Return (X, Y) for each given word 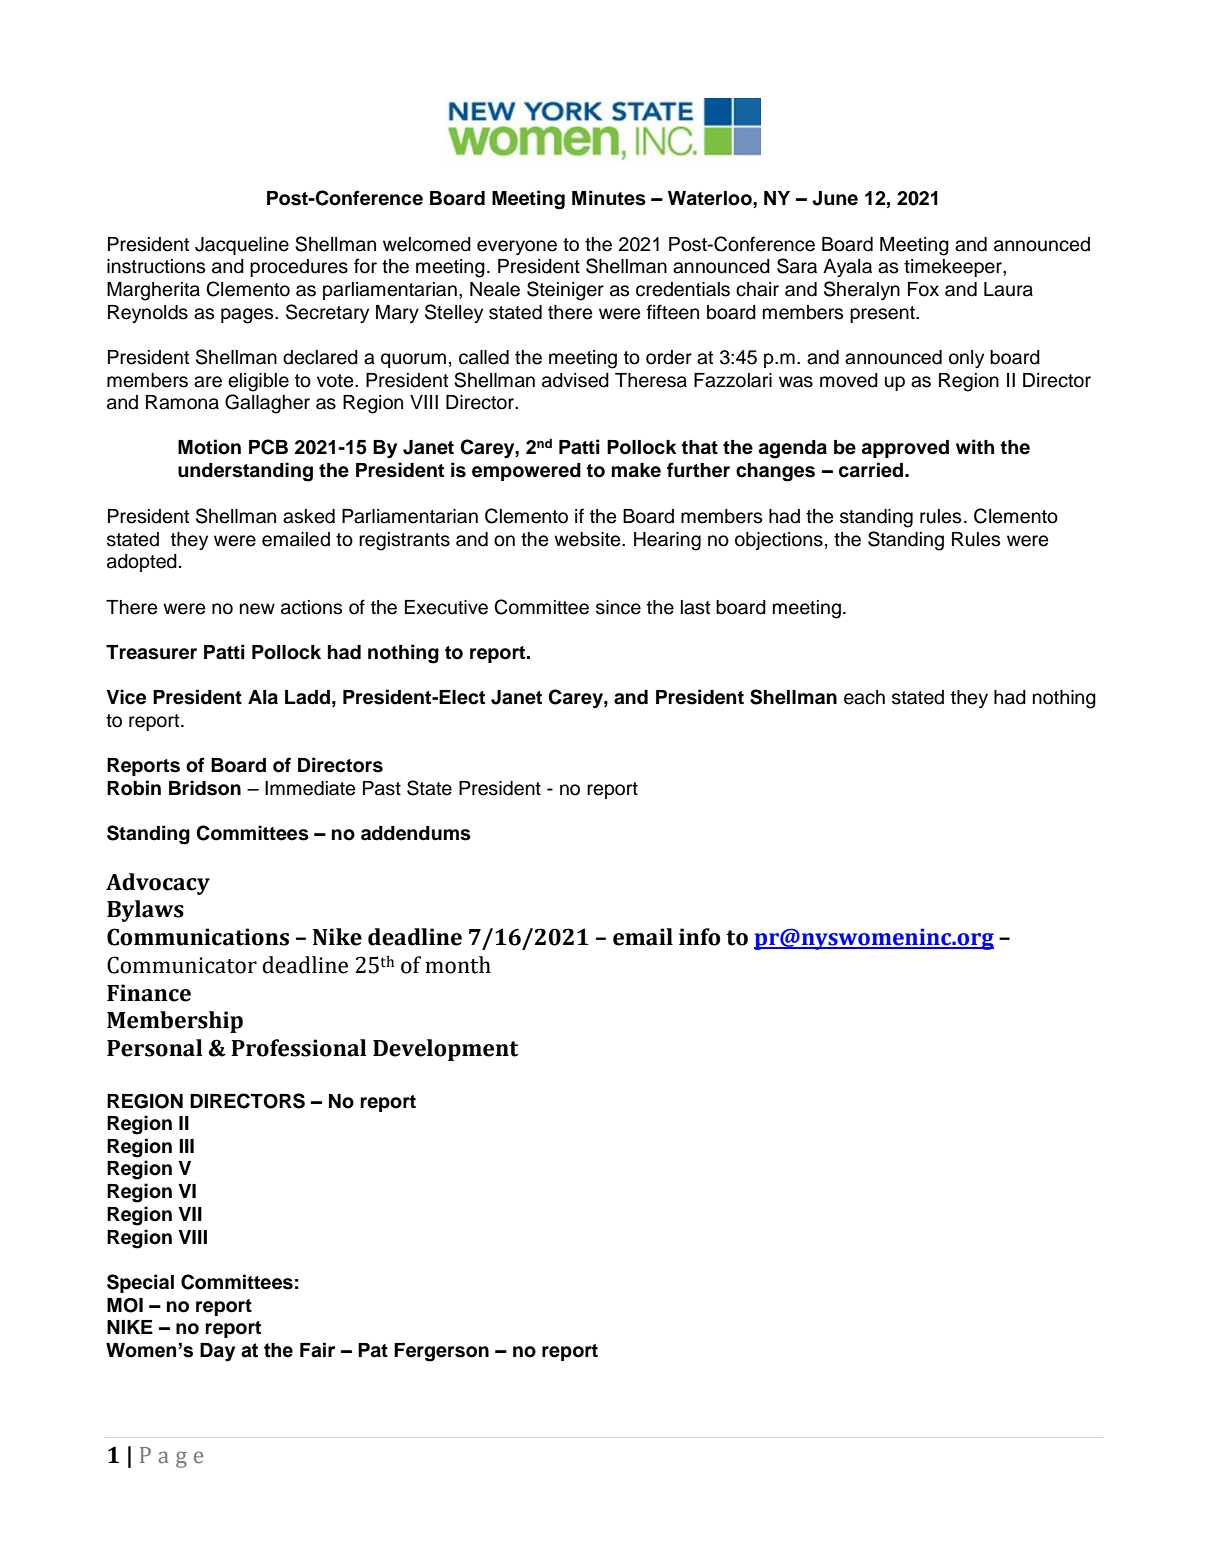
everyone (517, 247)
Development (445, 1050)
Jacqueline (242, 246)
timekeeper (954, 268)
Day (217, 1352)
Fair (317, 1350)
